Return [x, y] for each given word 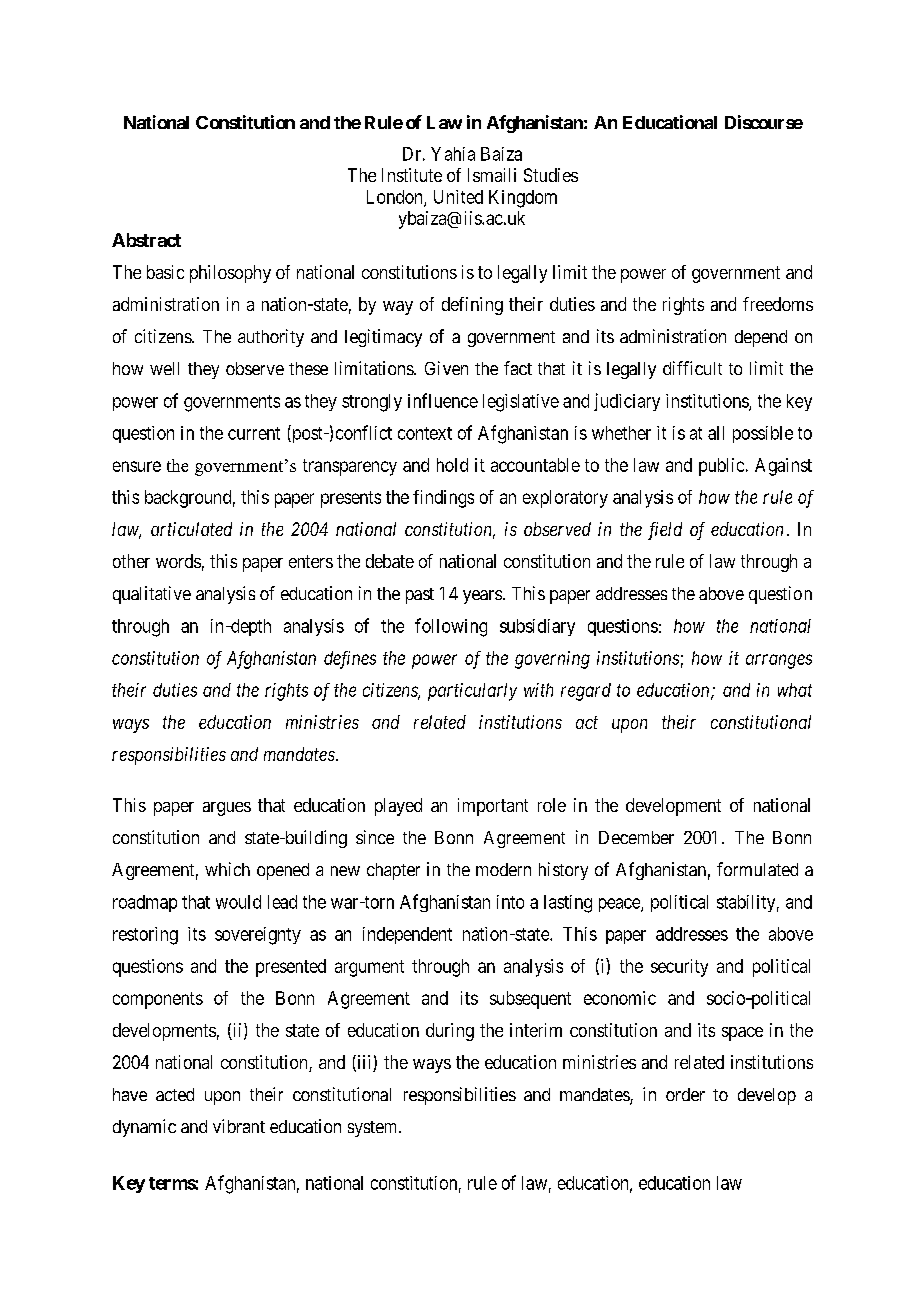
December [636, 837]
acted [175, 1094]
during [450, 1032]
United [458, 197]
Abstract [146, 240]
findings [443, 499]
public [721, 467]
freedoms [778, 304]
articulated [191, 529]
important [493, 807]
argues [227, 809]
